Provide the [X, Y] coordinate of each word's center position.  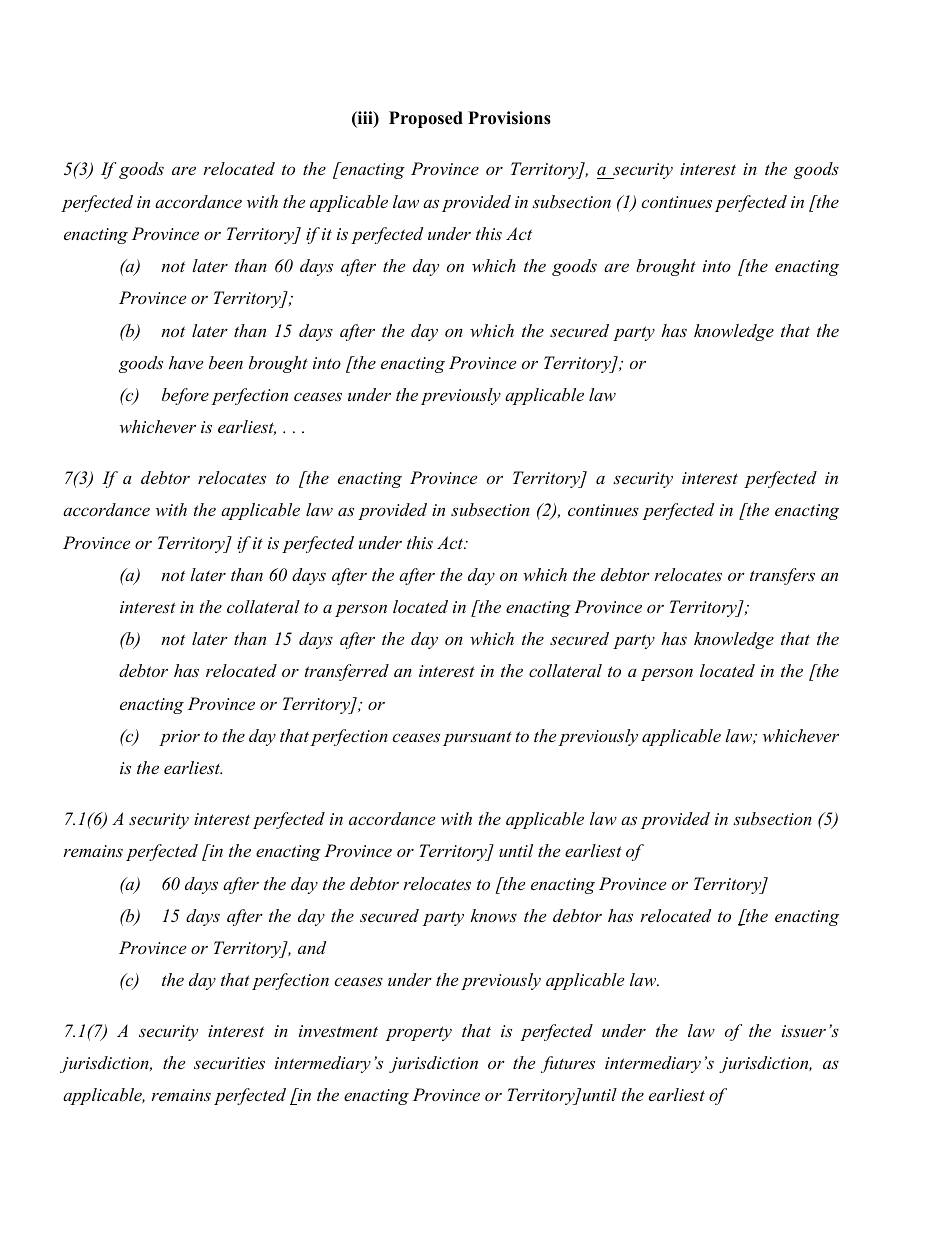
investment [338, 1031]
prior [179, 738]
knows [494, 915]
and [312, 947]
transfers [782, 576]
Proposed [426, 119]
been [226, 362]
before [185, 396]
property [419, 1033]
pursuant [477, 738]
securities [229, 1063]
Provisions [509, 118]
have [186, 362]
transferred [347, 672]
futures [568, 1064]
